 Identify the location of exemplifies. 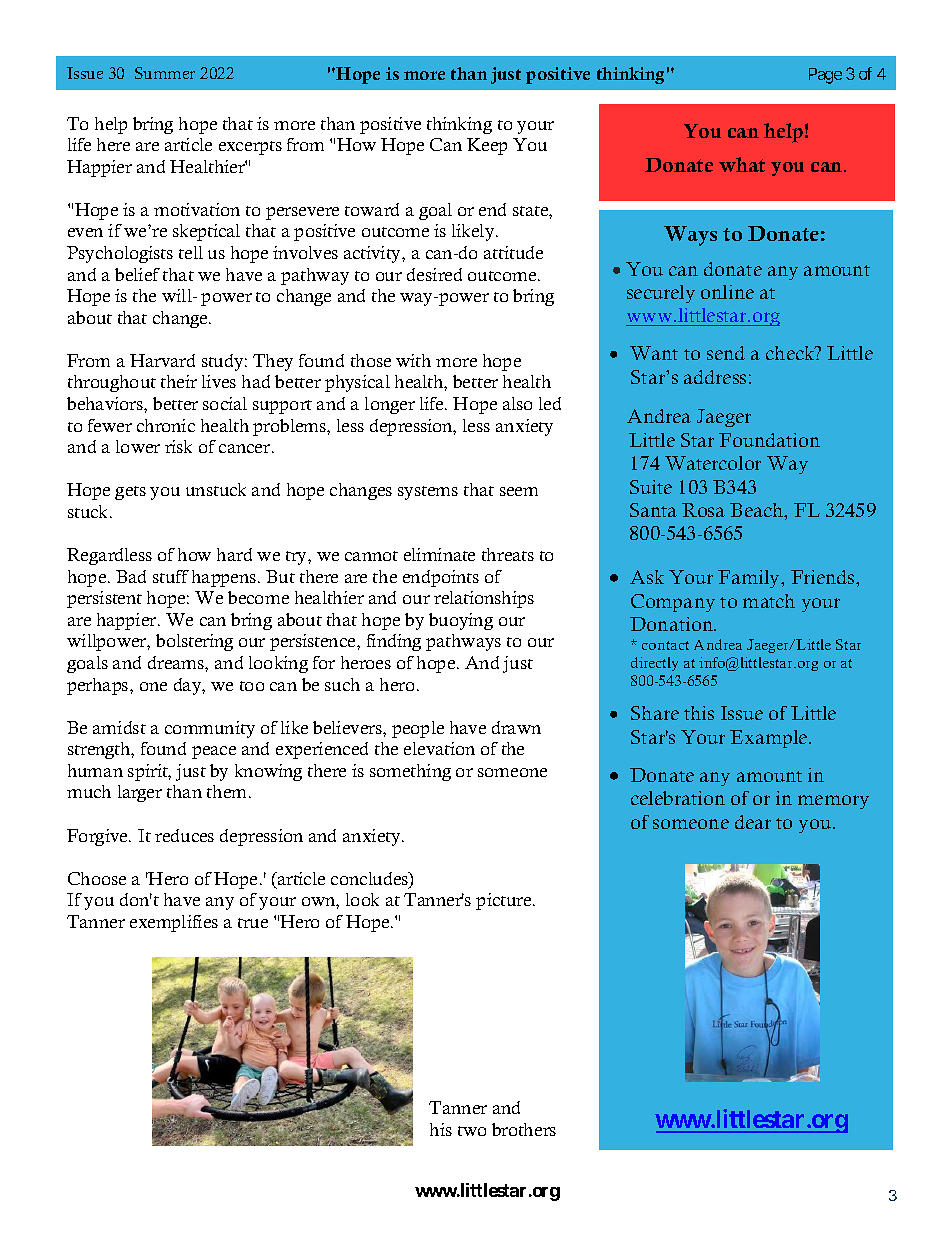
(174, 923).
